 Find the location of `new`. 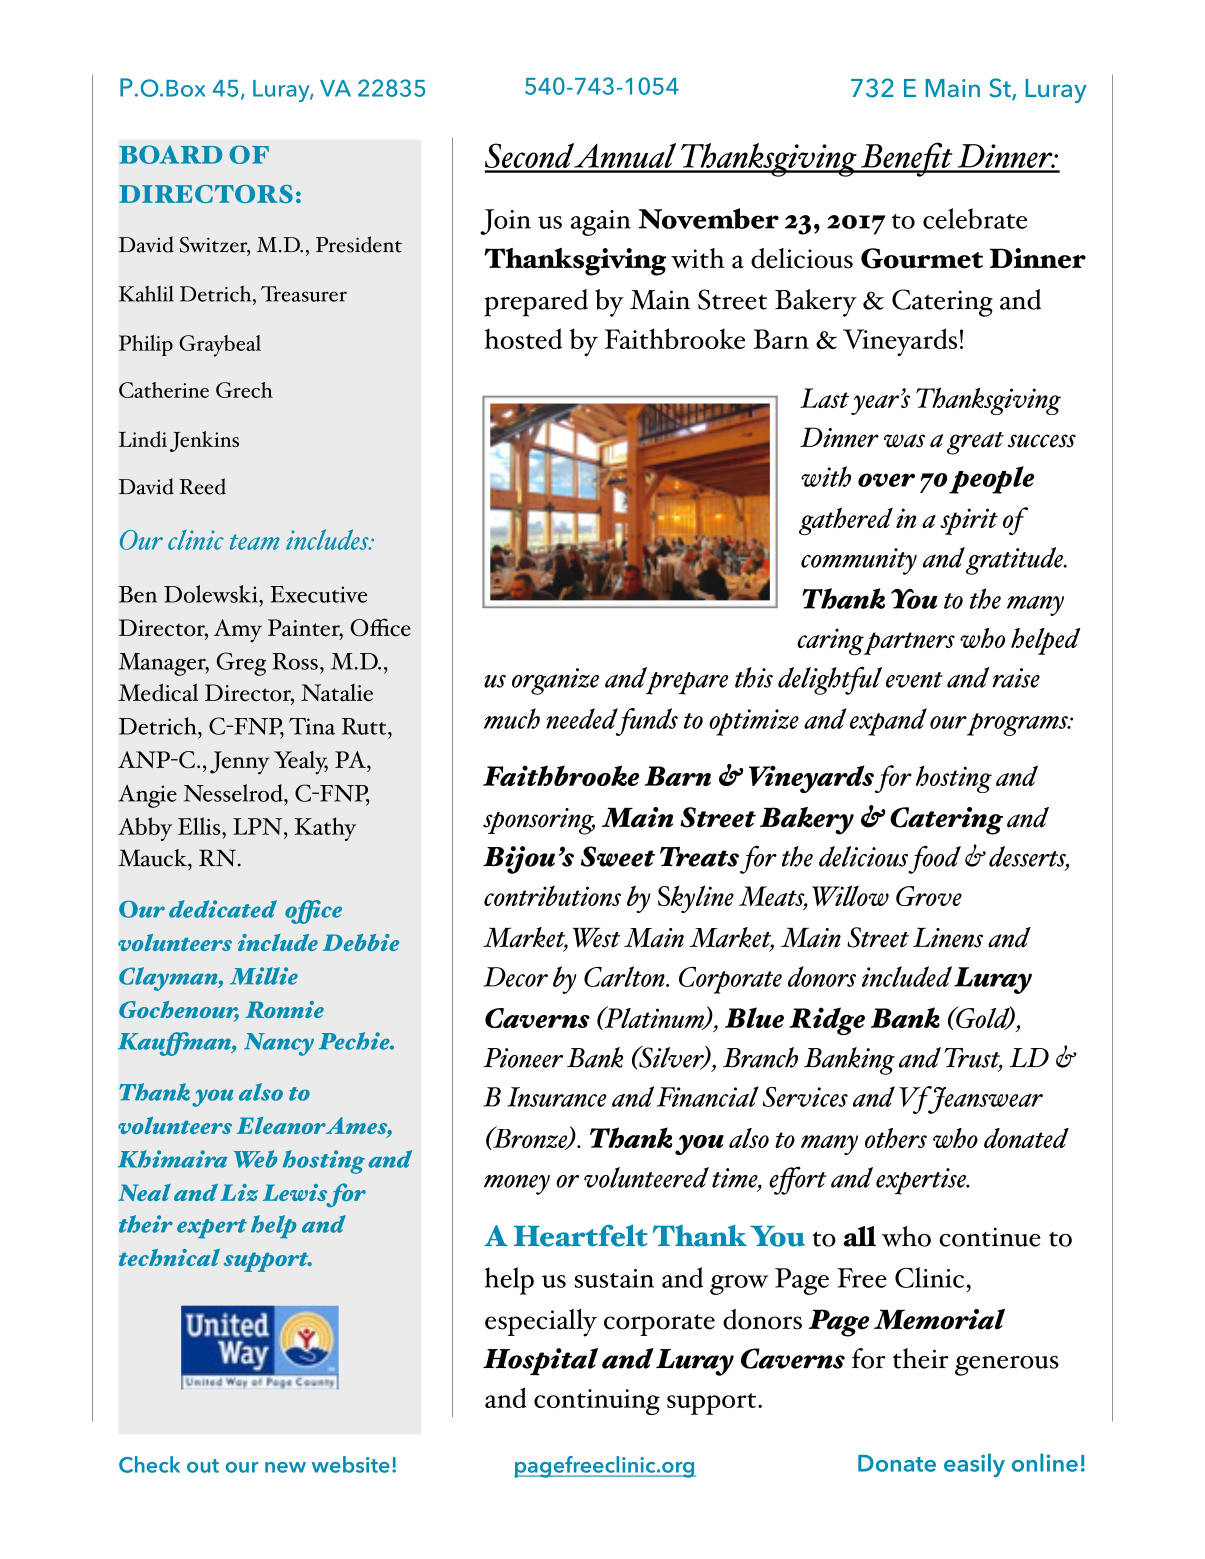

new is located at coordinates (285, 1467).
